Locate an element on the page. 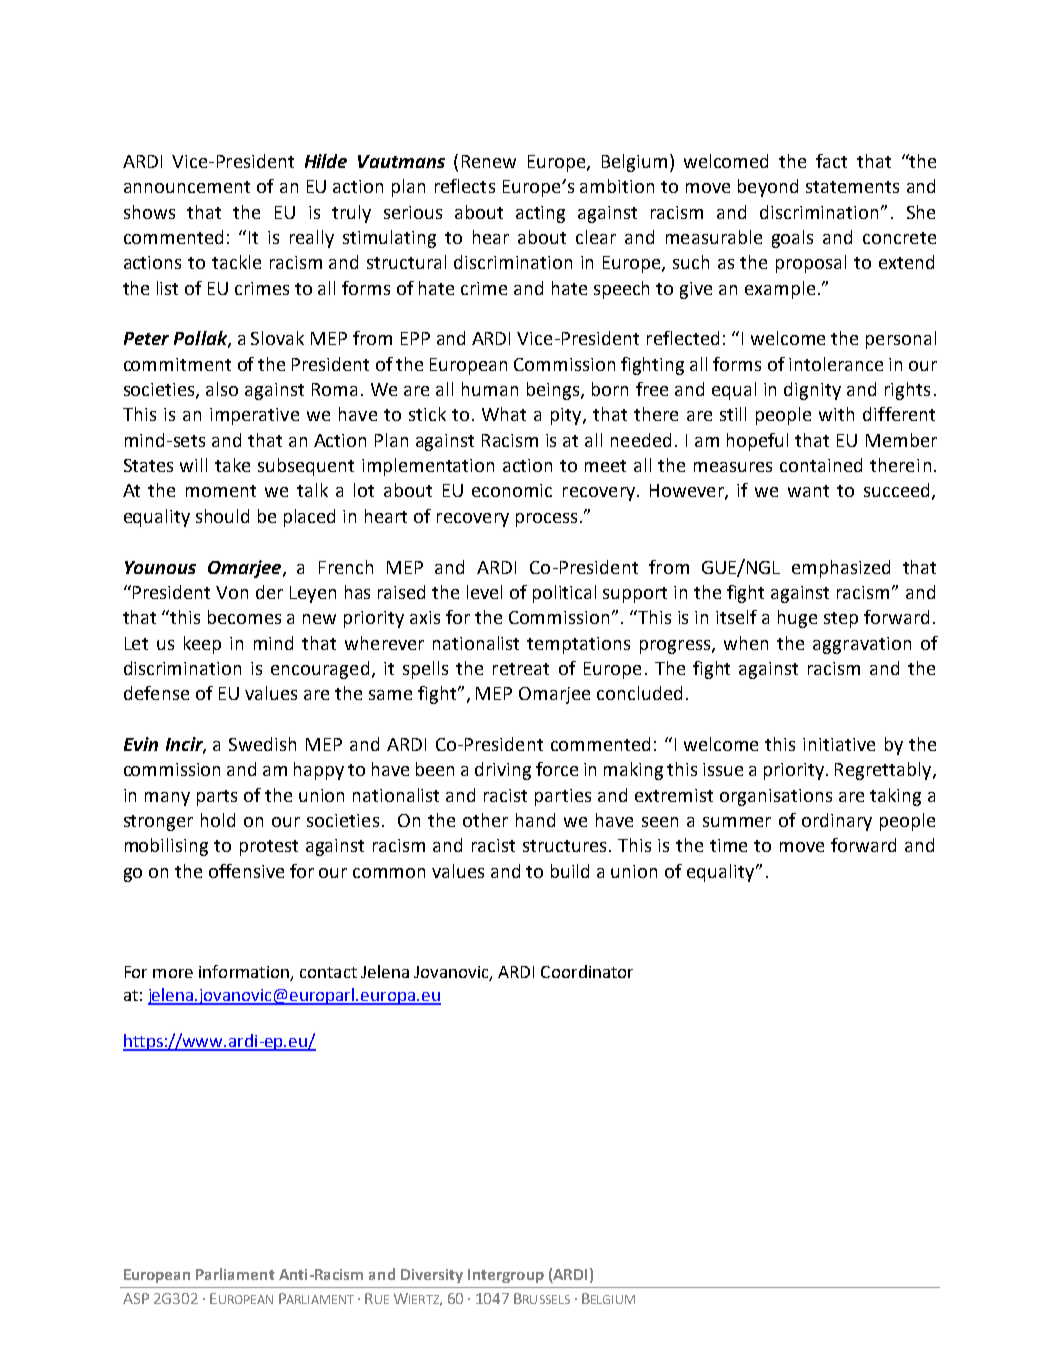 This document has width=1060, height=1371. emphasized is located at coordinates (841, 569).
